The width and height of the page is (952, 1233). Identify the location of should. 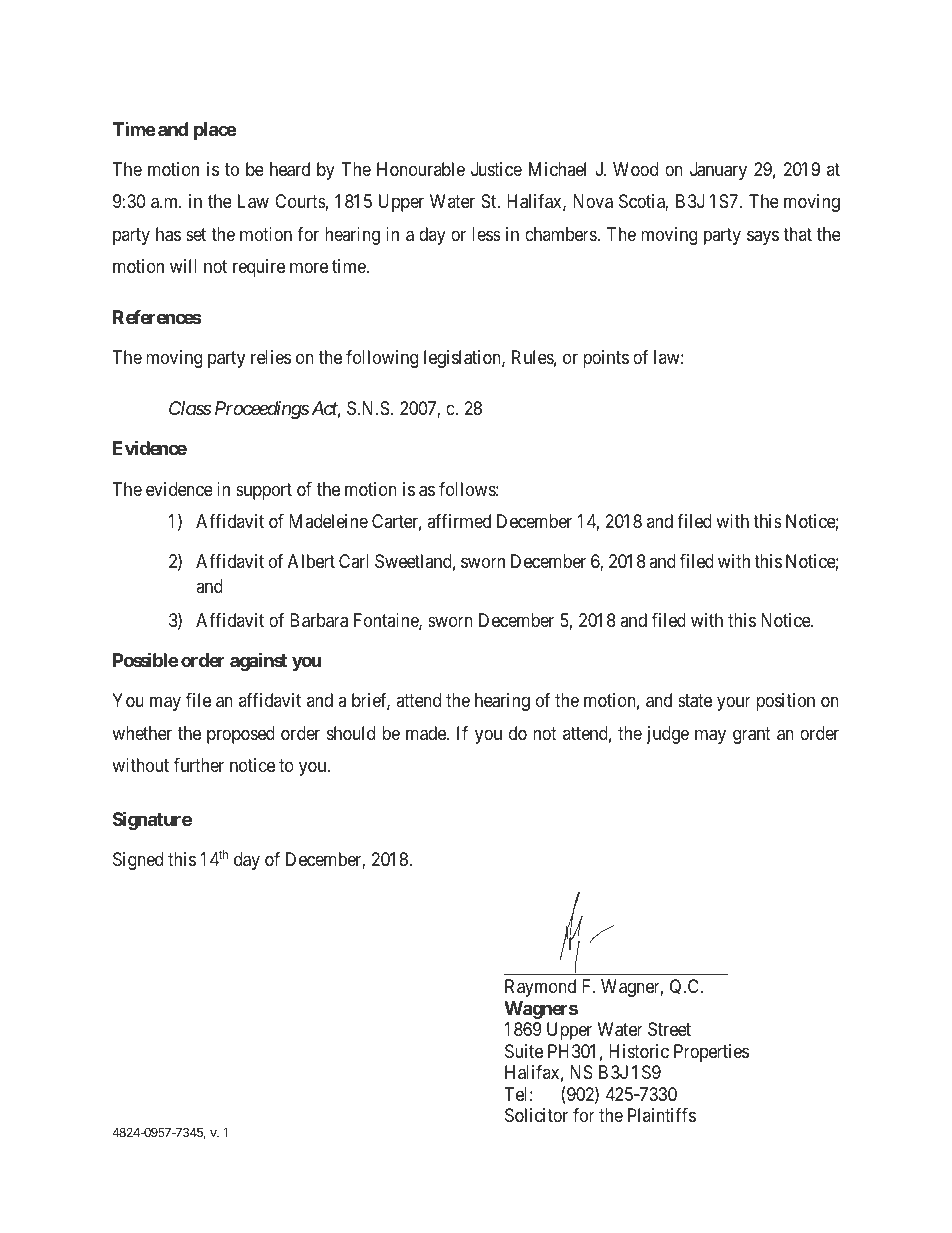
(351, 733).
